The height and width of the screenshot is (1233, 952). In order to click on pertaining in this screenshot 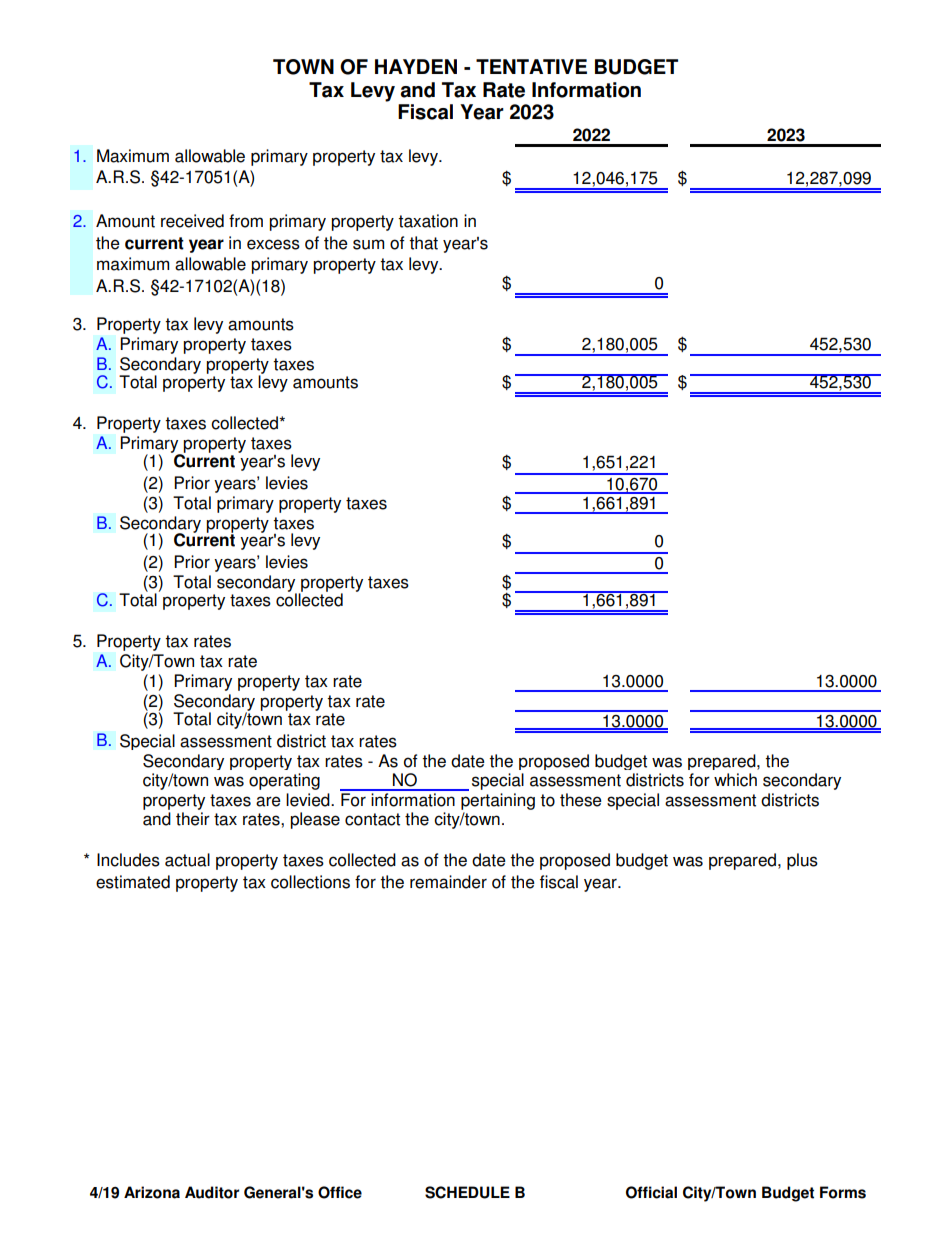, I will do `click(498, 801)`.
